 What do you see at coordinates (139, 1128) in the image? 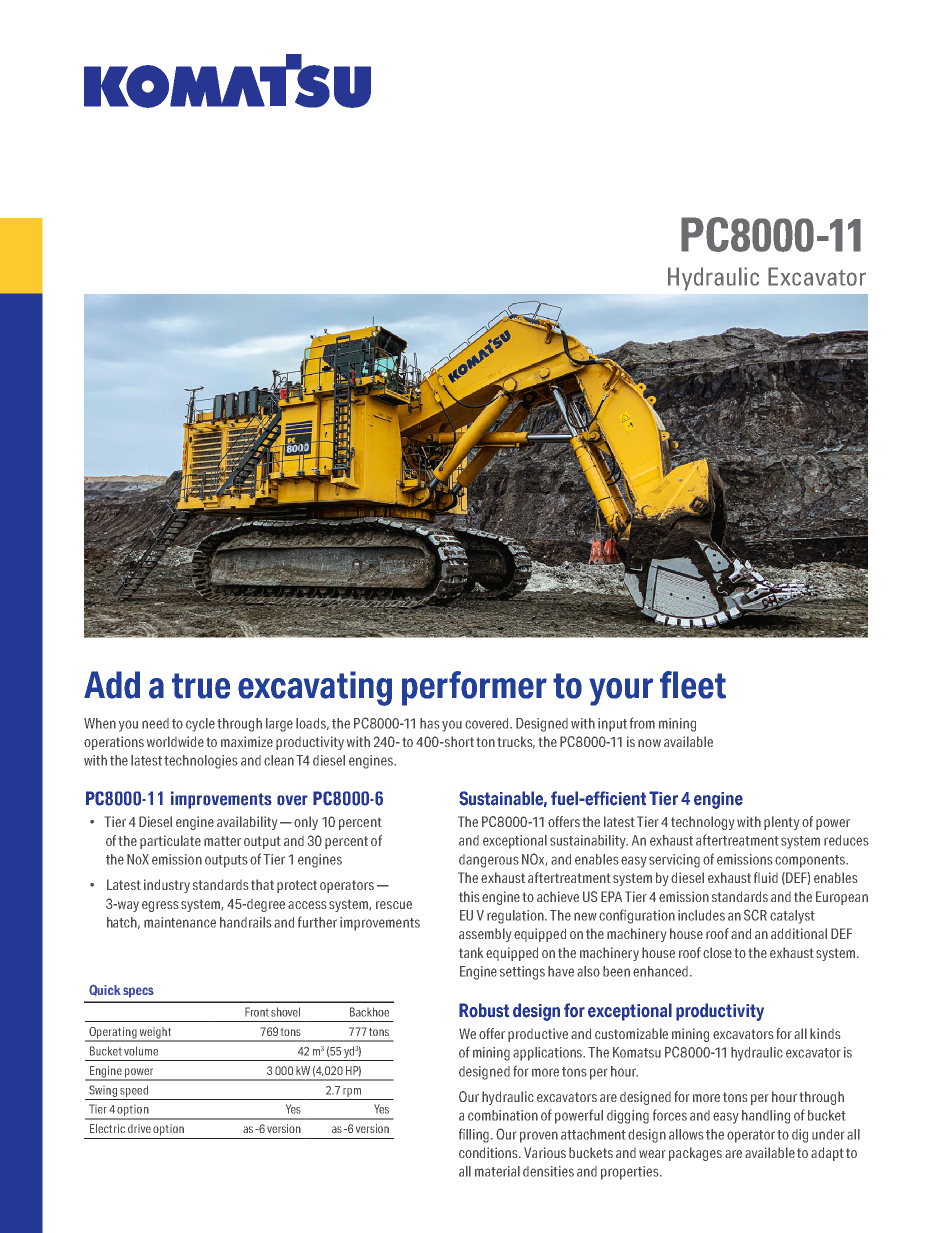
I see `drive` at bounding box center [139, 1128].
